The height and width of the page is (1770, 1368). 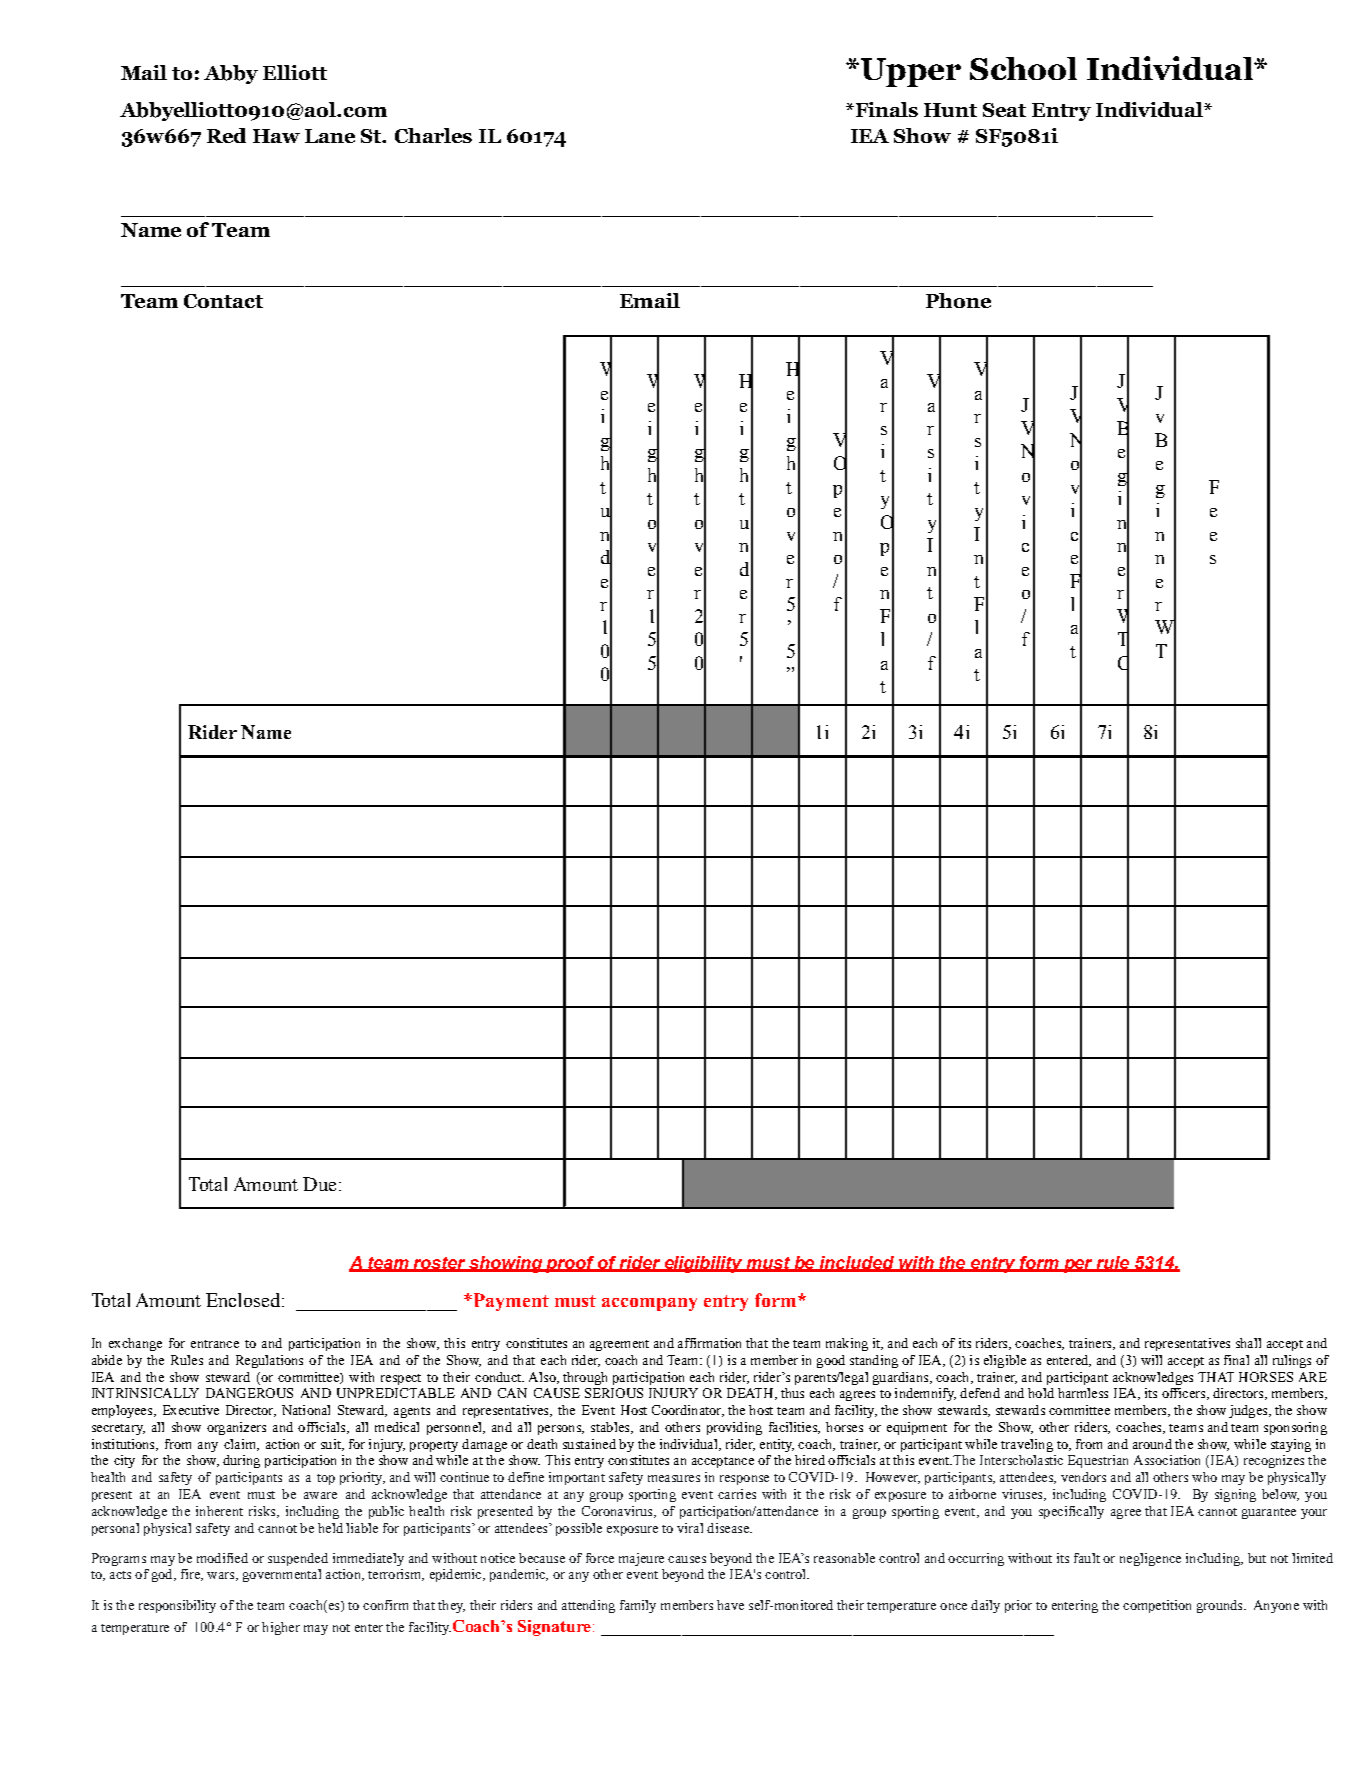 I want to click on Contact, so click(x=223, y=301).
